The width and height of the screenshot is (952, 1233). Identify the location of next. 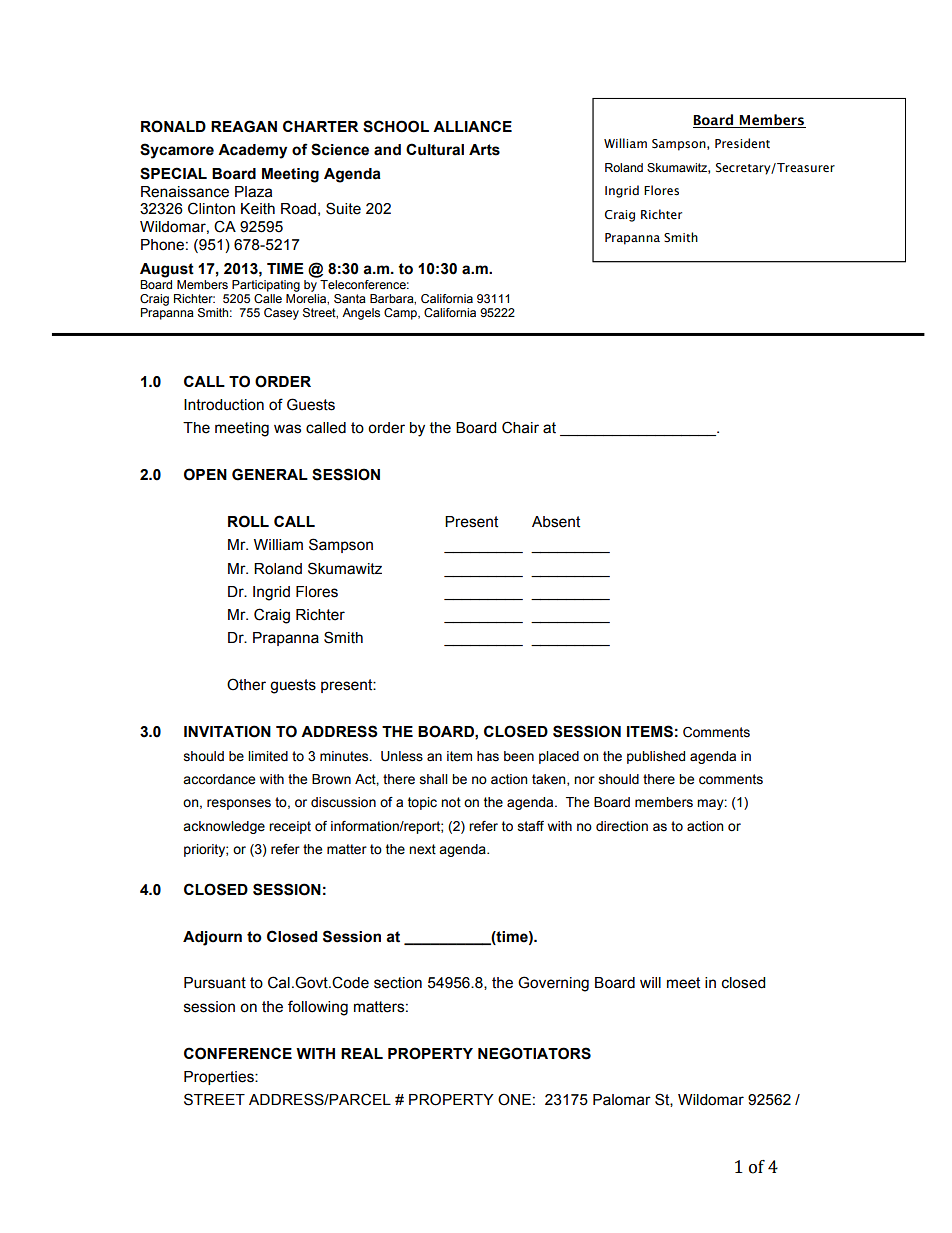
(422, 849).
